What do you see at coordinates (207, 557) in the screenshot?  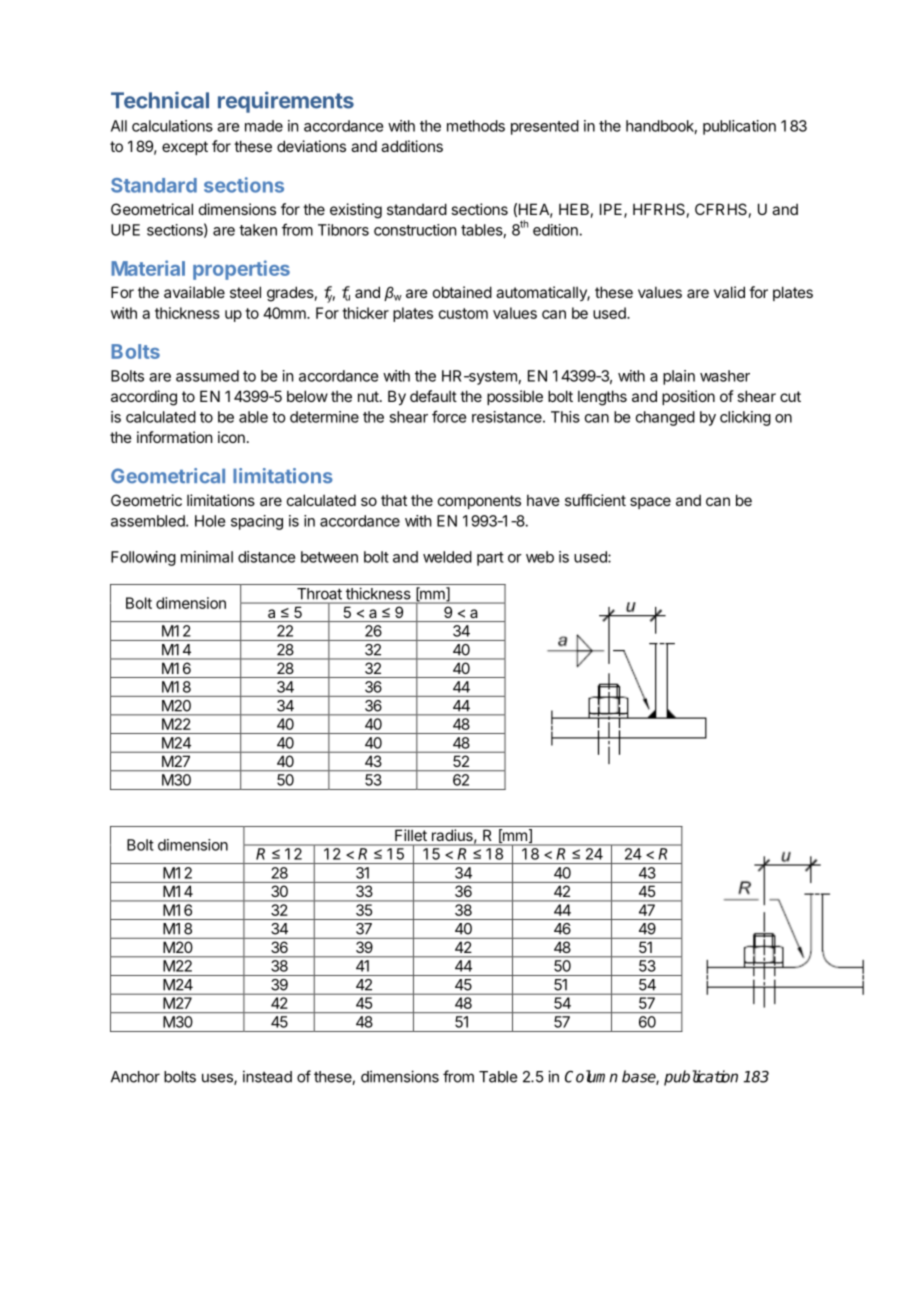 I see `minimal` at bounding box center [207, 557].
